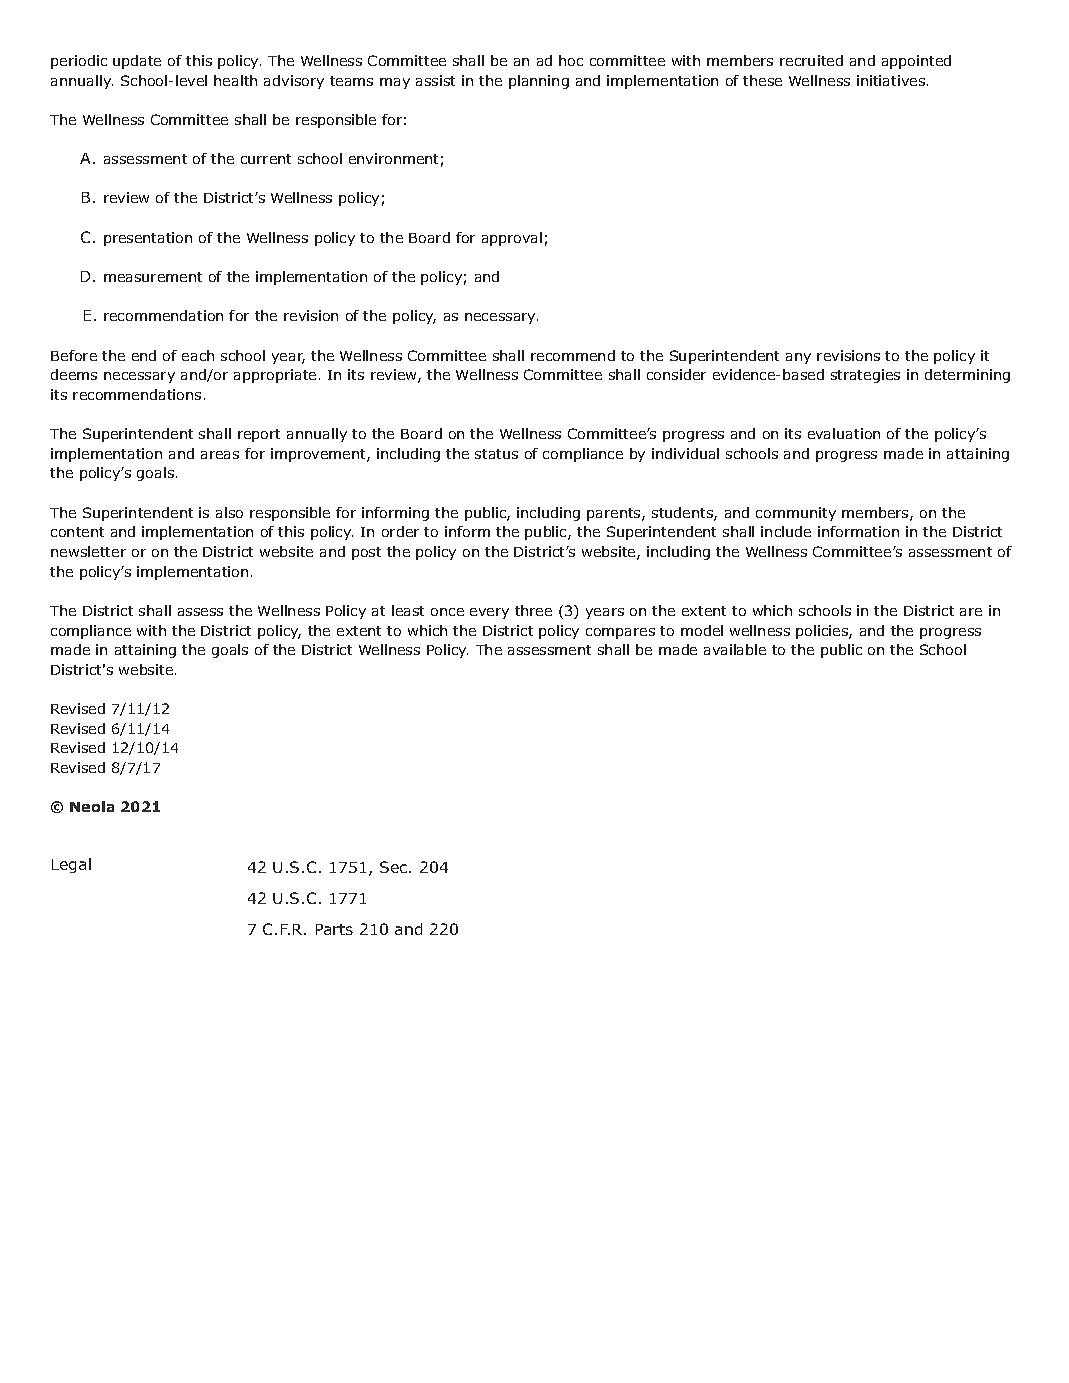 This image has width=1069, height=1383. Describe the element at coordinates (395, 867) in the image. I see `Sec` at that location.
